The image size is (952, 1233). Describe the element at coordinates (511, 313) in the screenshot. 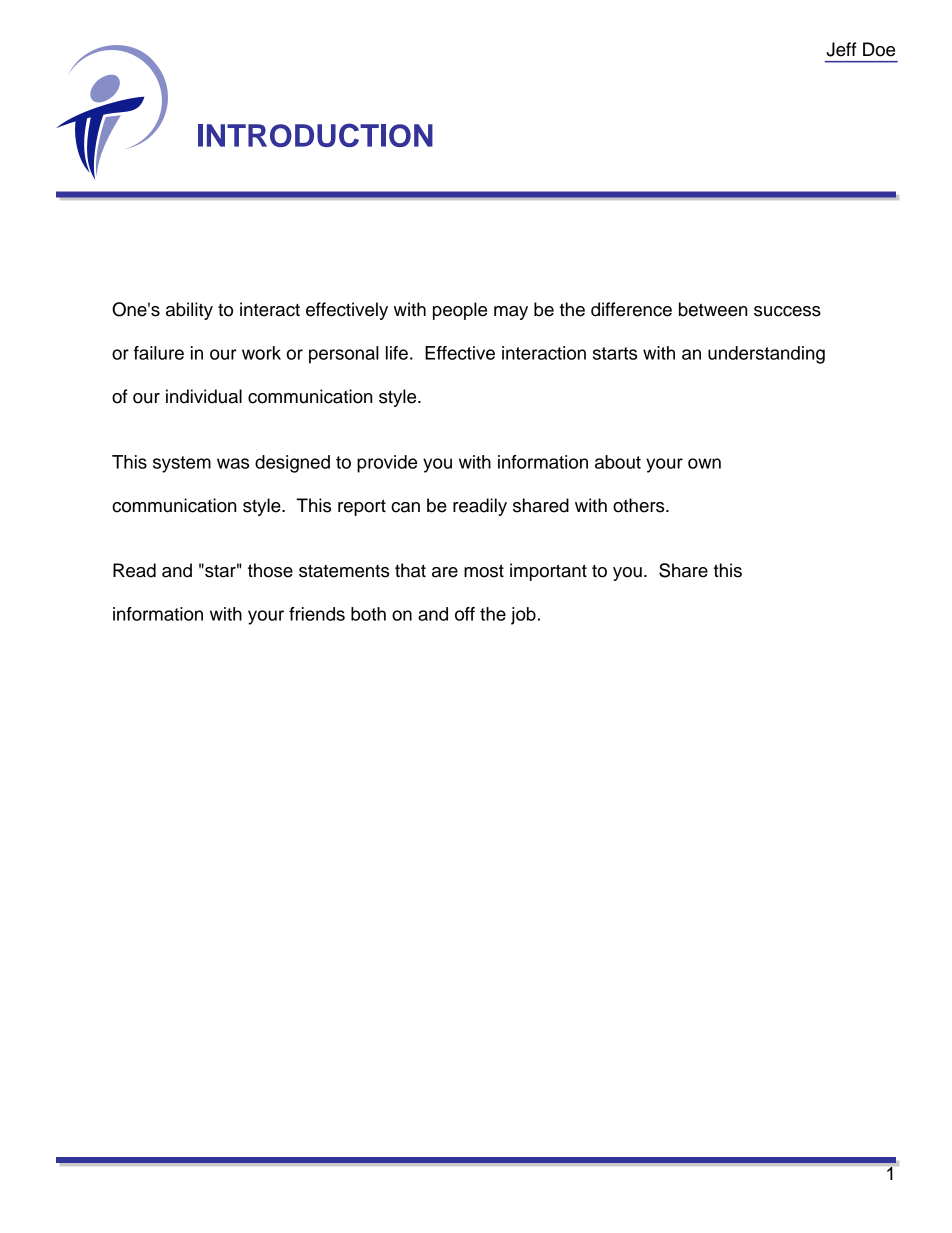

I see `may` at that location.
